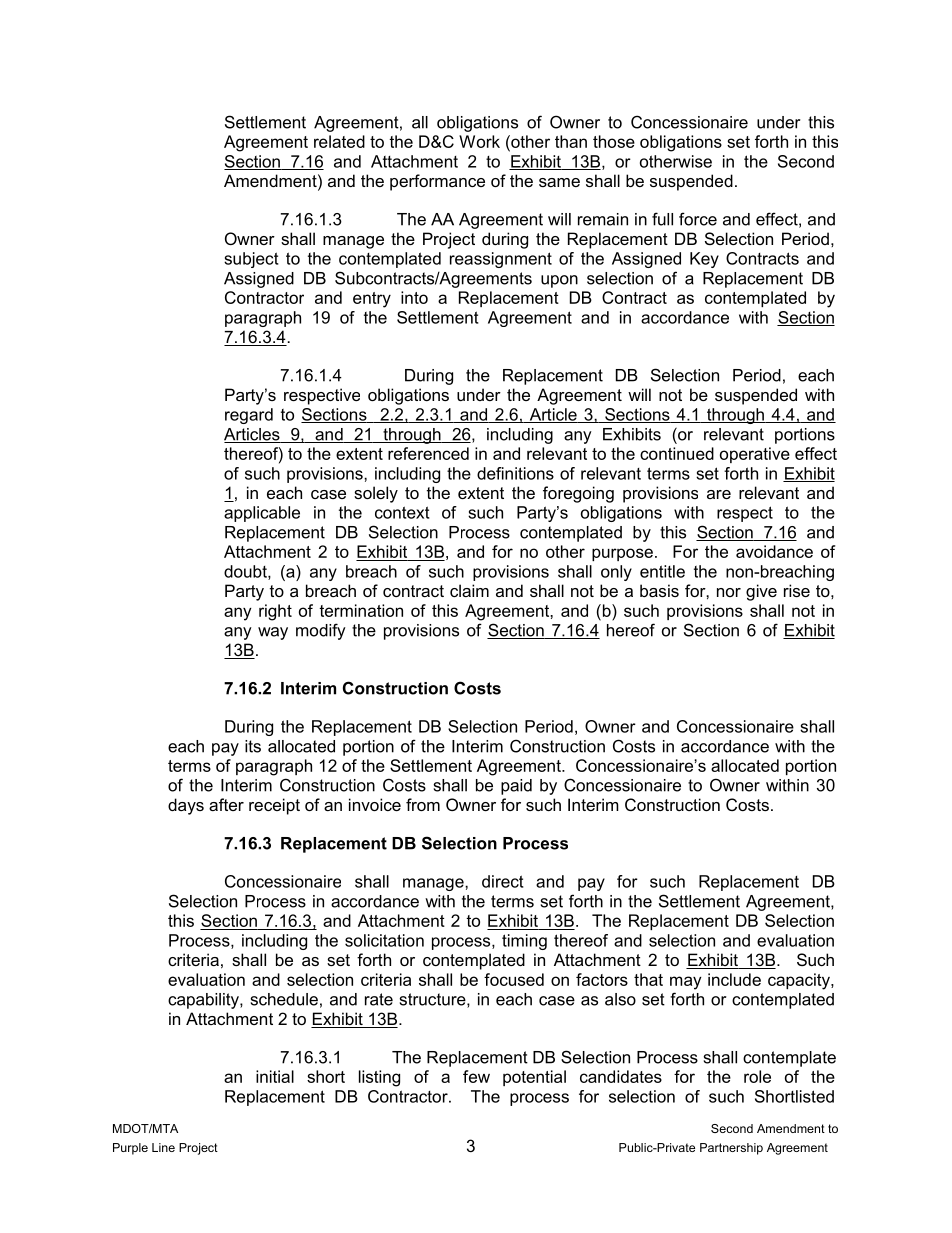  What do you see at coordinates (251, 260) in the screenshot?
I see `subject` at bounding box center [251, 260].
